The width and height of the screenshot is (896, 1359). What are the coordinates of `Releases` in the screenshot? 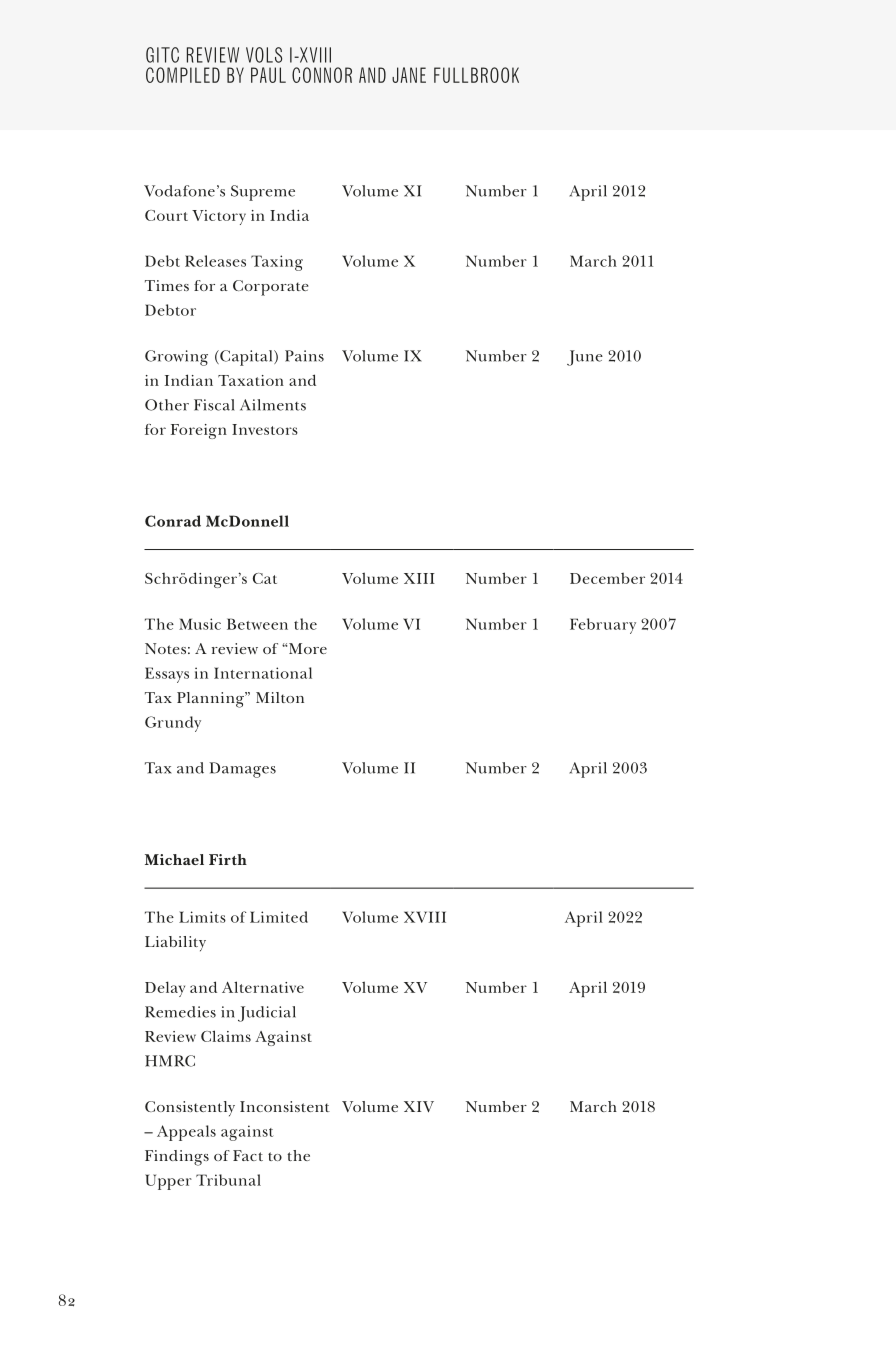 It's located at (215, 261).
